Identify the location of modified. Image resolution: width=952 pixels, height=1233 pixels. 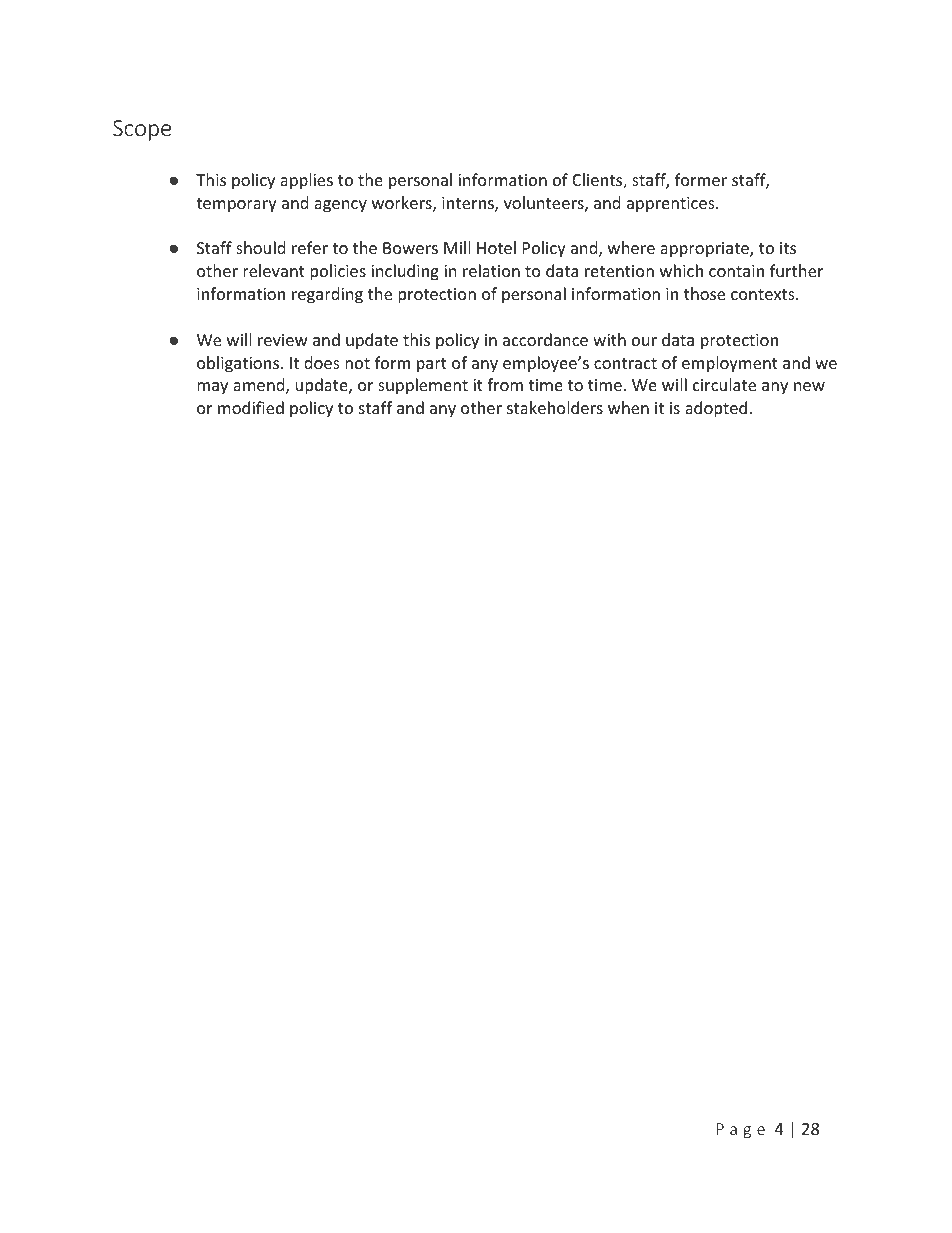
(251, 407).
